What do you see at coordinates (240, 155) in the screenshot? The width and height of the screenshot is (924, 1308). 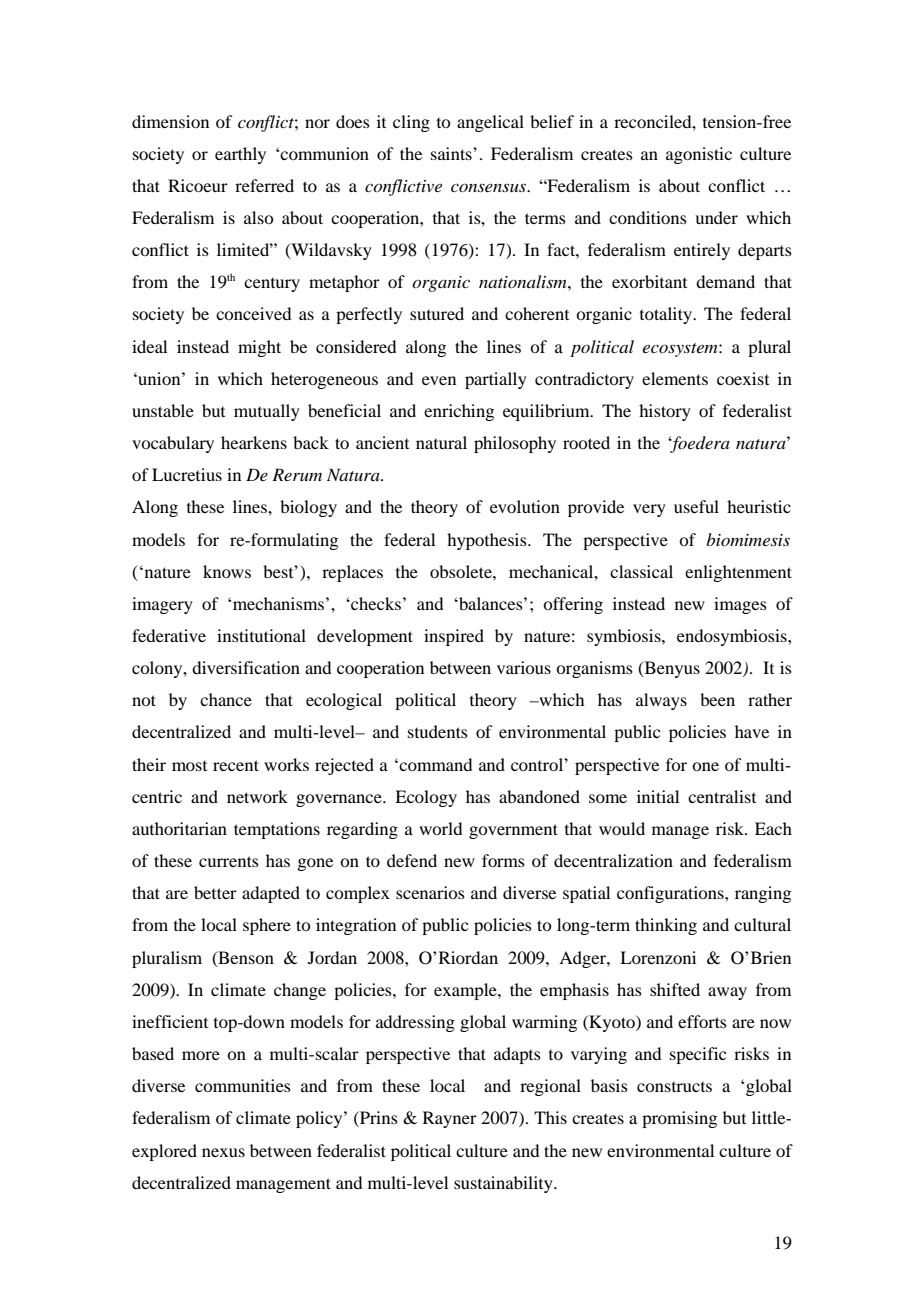 I see `earthly` at bounding box center [240, 155].
